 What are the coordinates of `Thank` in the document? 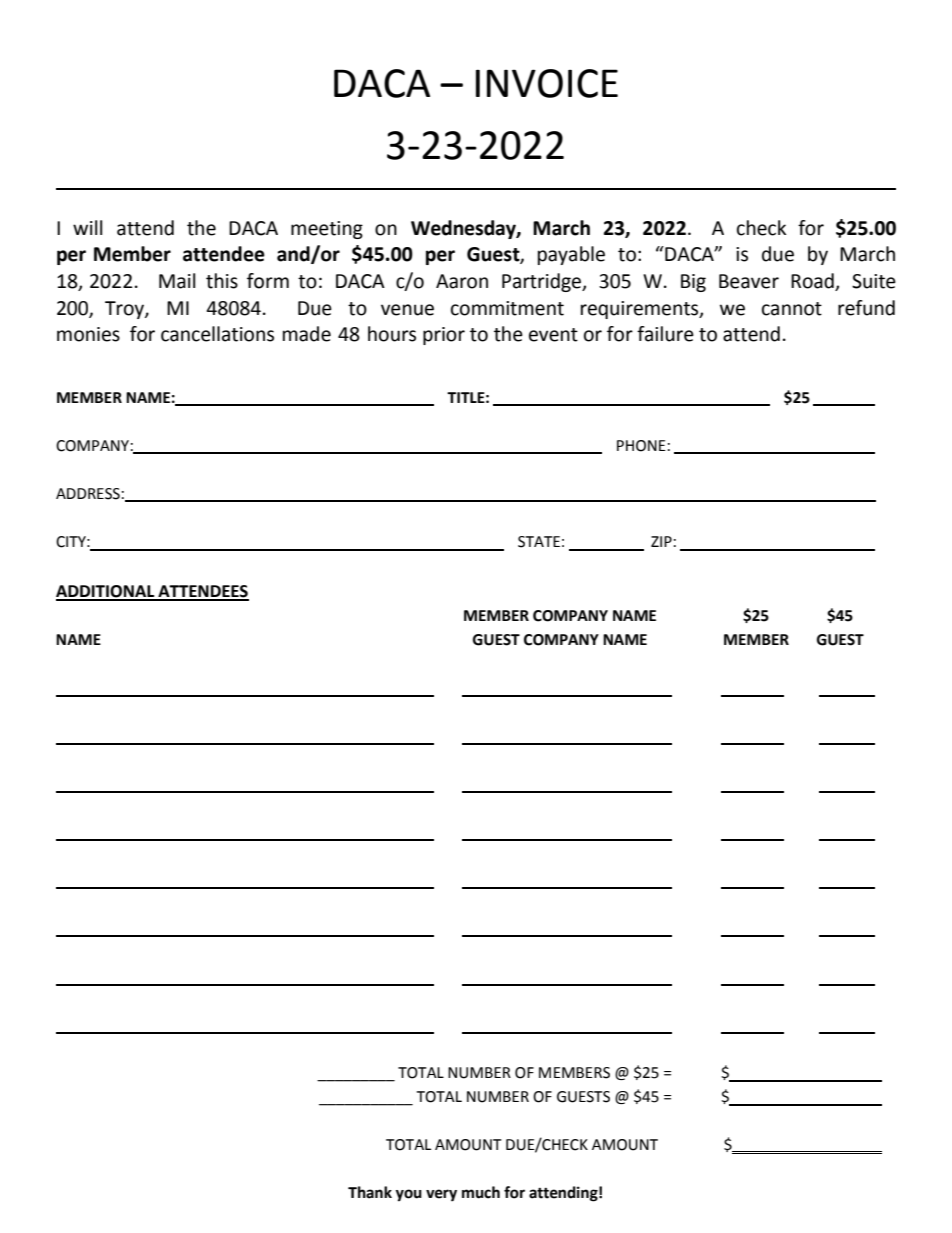 It's located at (370, 1192).
